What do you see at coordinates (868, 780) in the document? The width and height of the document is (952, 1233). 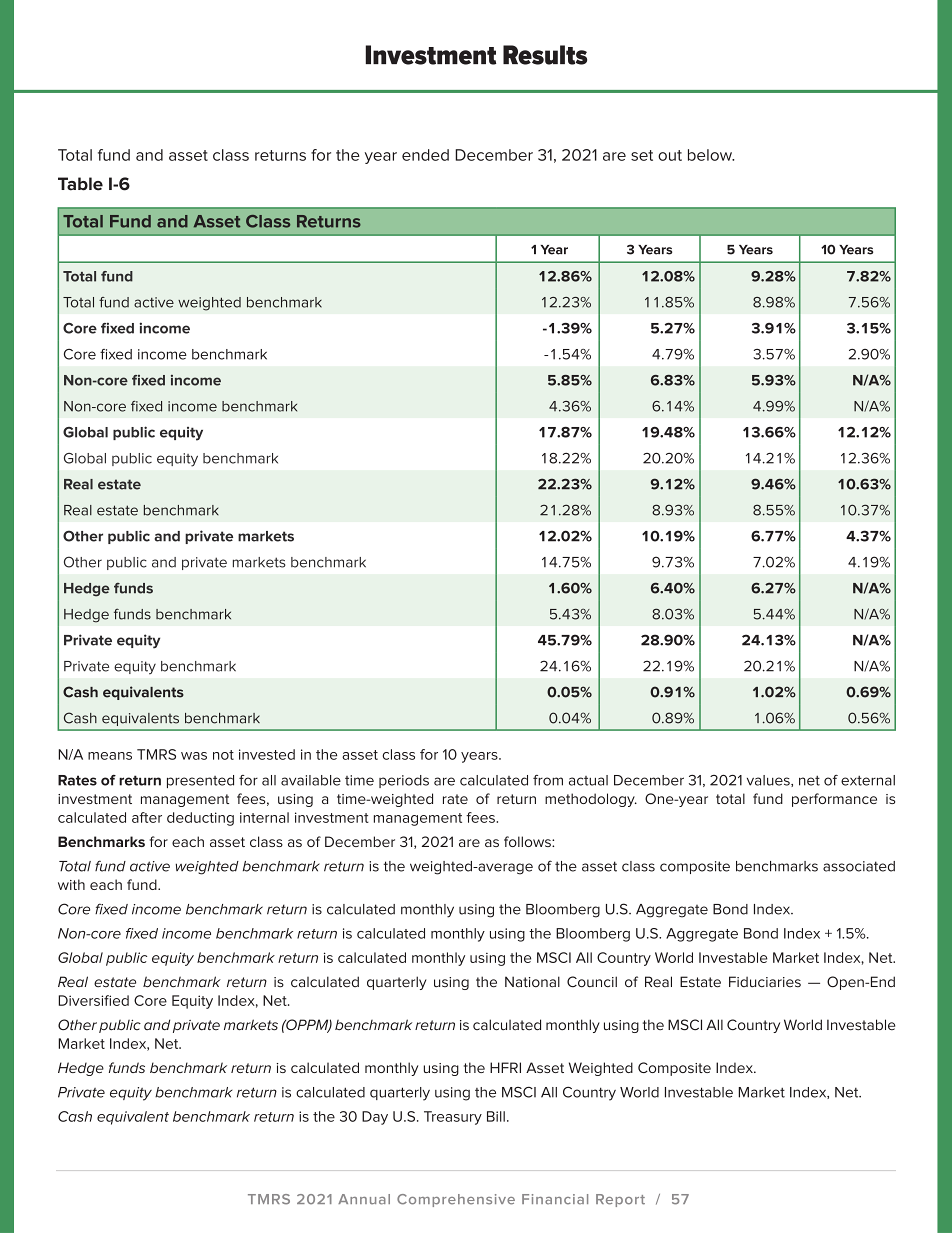 I see `external` at bounding box center [868, 780].
